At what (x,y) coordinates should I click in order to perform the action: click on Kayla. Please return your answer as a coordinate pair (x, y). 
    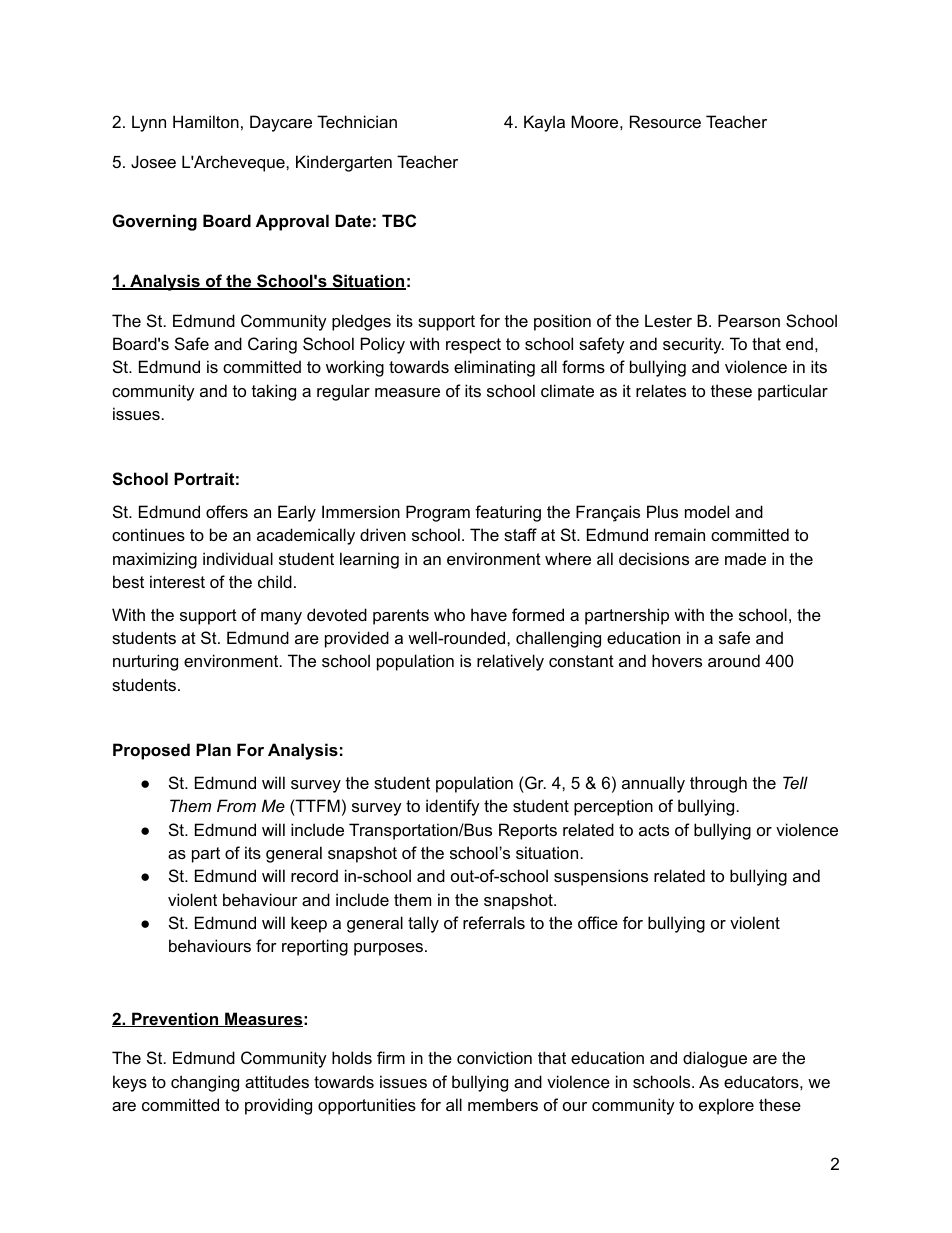
    Looking at the image, I should click on (544, 123).
